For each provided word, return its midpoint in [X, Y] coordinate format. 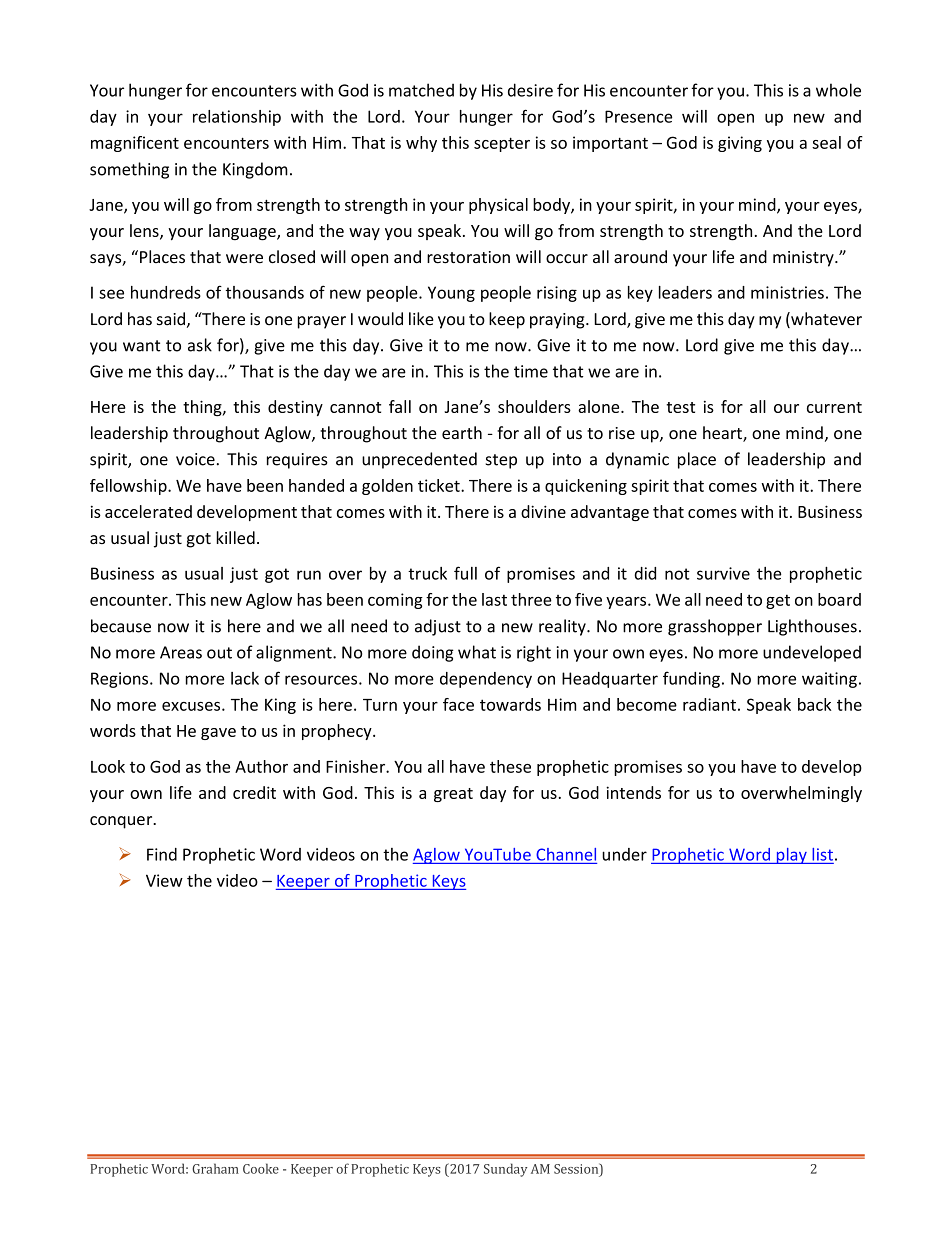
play [791, 856]
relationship [237, 118]
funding [691, 679]
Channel [566, 854]
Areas [181, 652]
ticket [440, 485]
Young [451, 294]
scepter [502, 144]
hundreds [166, 292]
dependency [486, 680]
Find [162, 854]
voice [195, 459]
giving [740, 144]
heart [723, 434]
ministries [787, 292]
